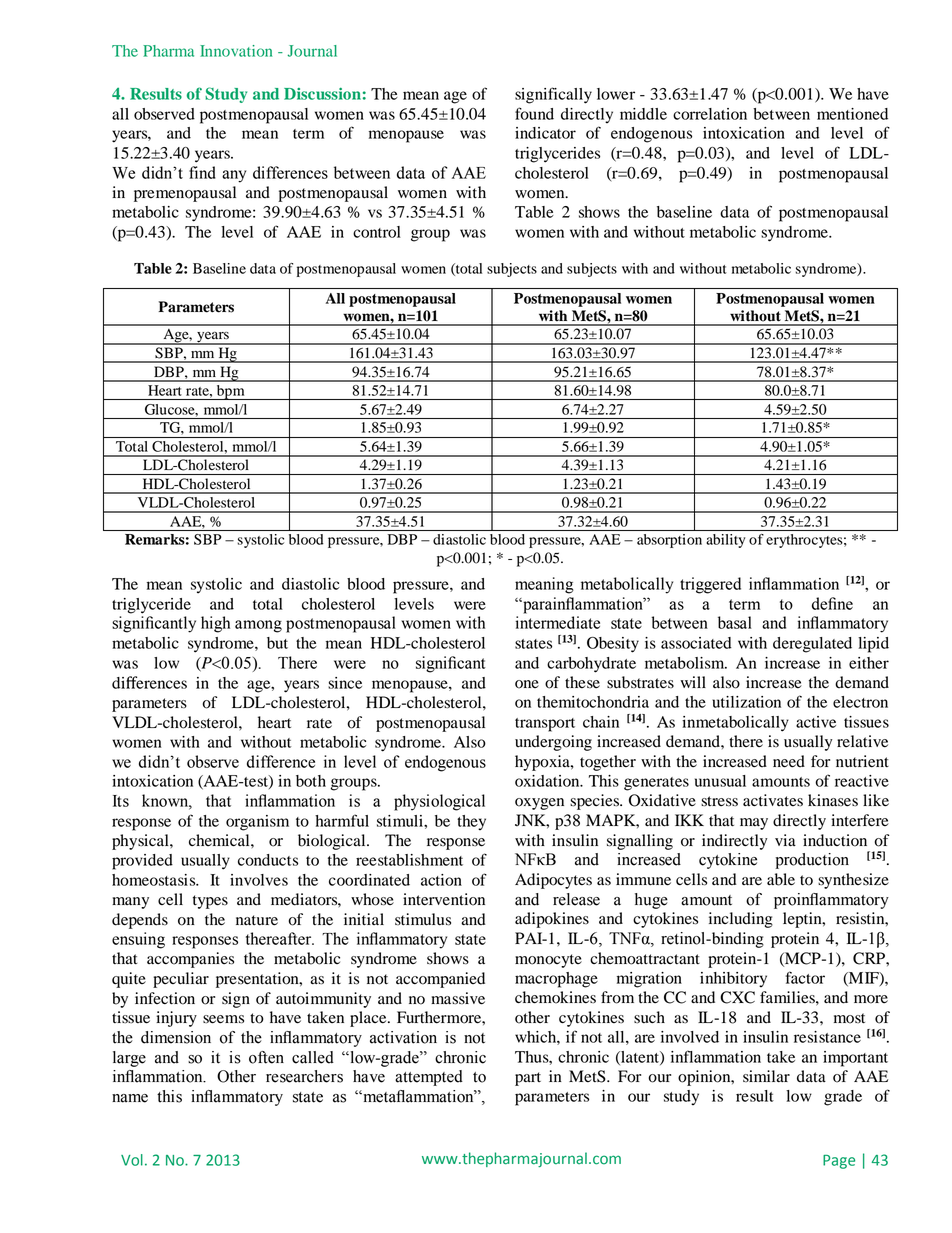 The width and height of the page is (952, 1233). Describe the element at coordinates (534, 113) in the page. I see `found` at that location.
